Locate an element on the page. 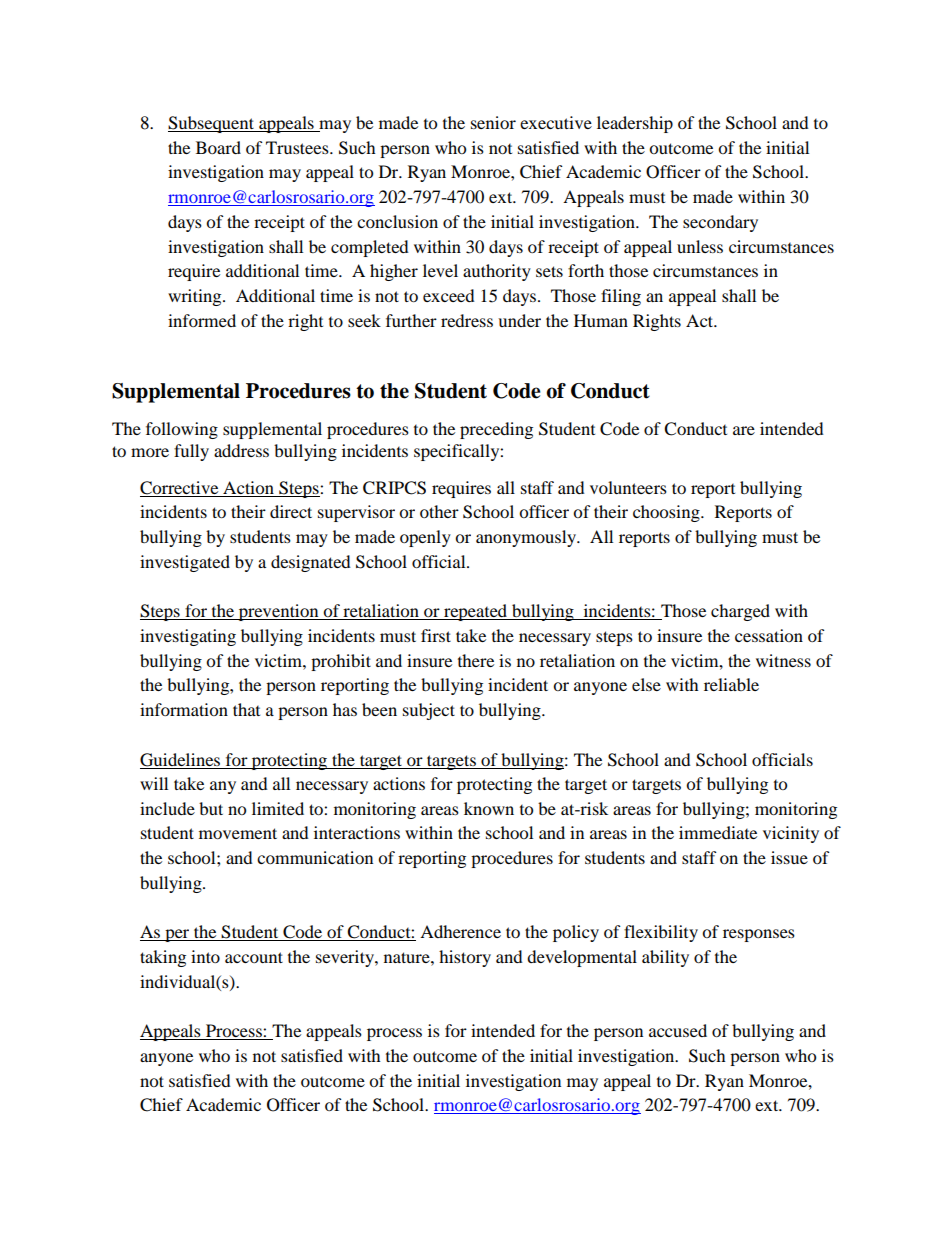 The width and height of the document is (952, 1233). repeated is located at coordinates (476, 612).
